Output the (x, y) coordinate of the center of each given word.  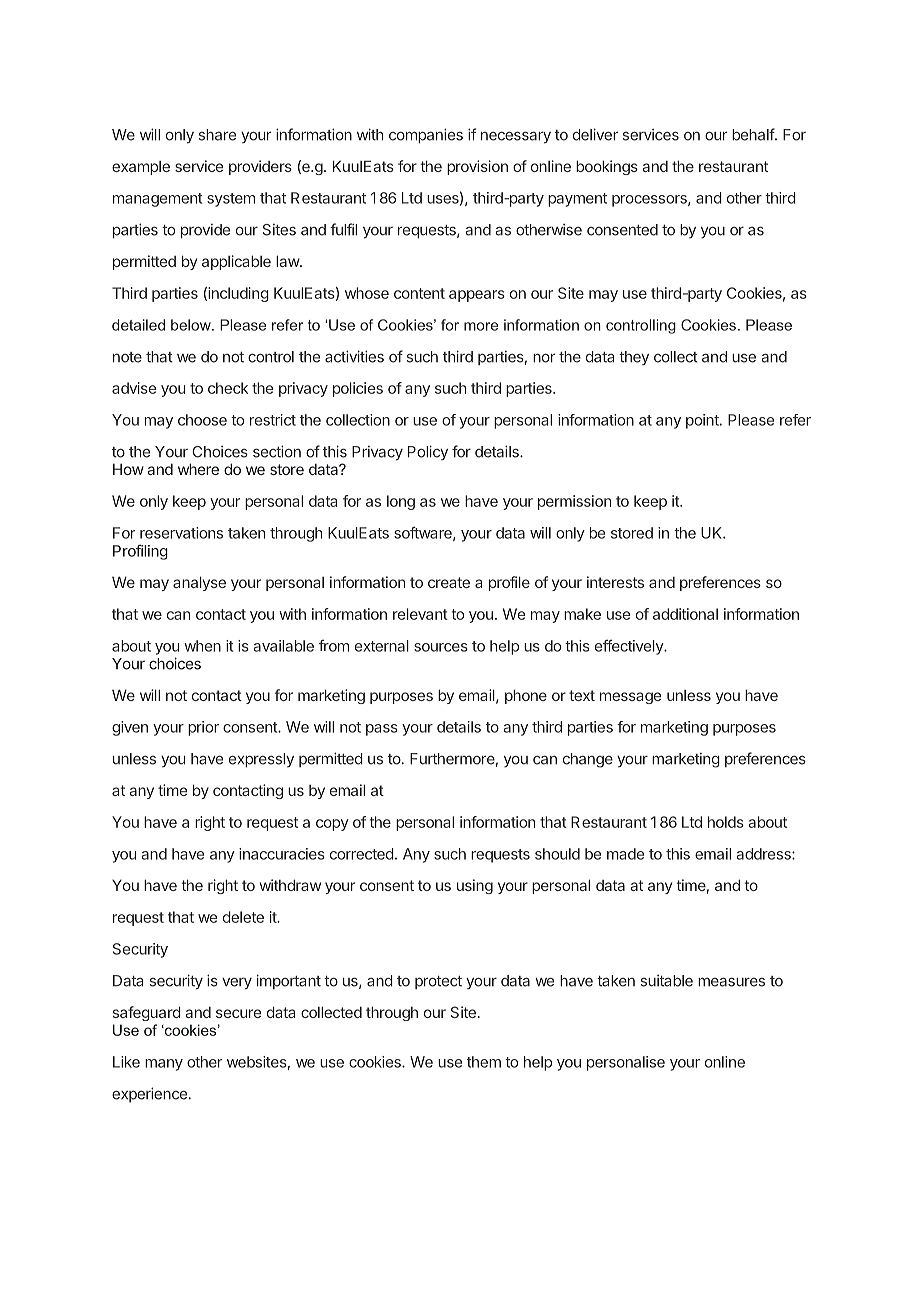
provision (477, 167)
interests (615, 582)
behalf (754, 134)
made (625, 854)
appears (477, 296)
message (630, 698)
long (401, 502)
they (634, 358)
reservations (181, 533)
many (164, 1065)
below (192, 325)
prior (203, 728)
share (217, 135)
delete (243, 917)
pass (382, 730)
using (475, 886)
